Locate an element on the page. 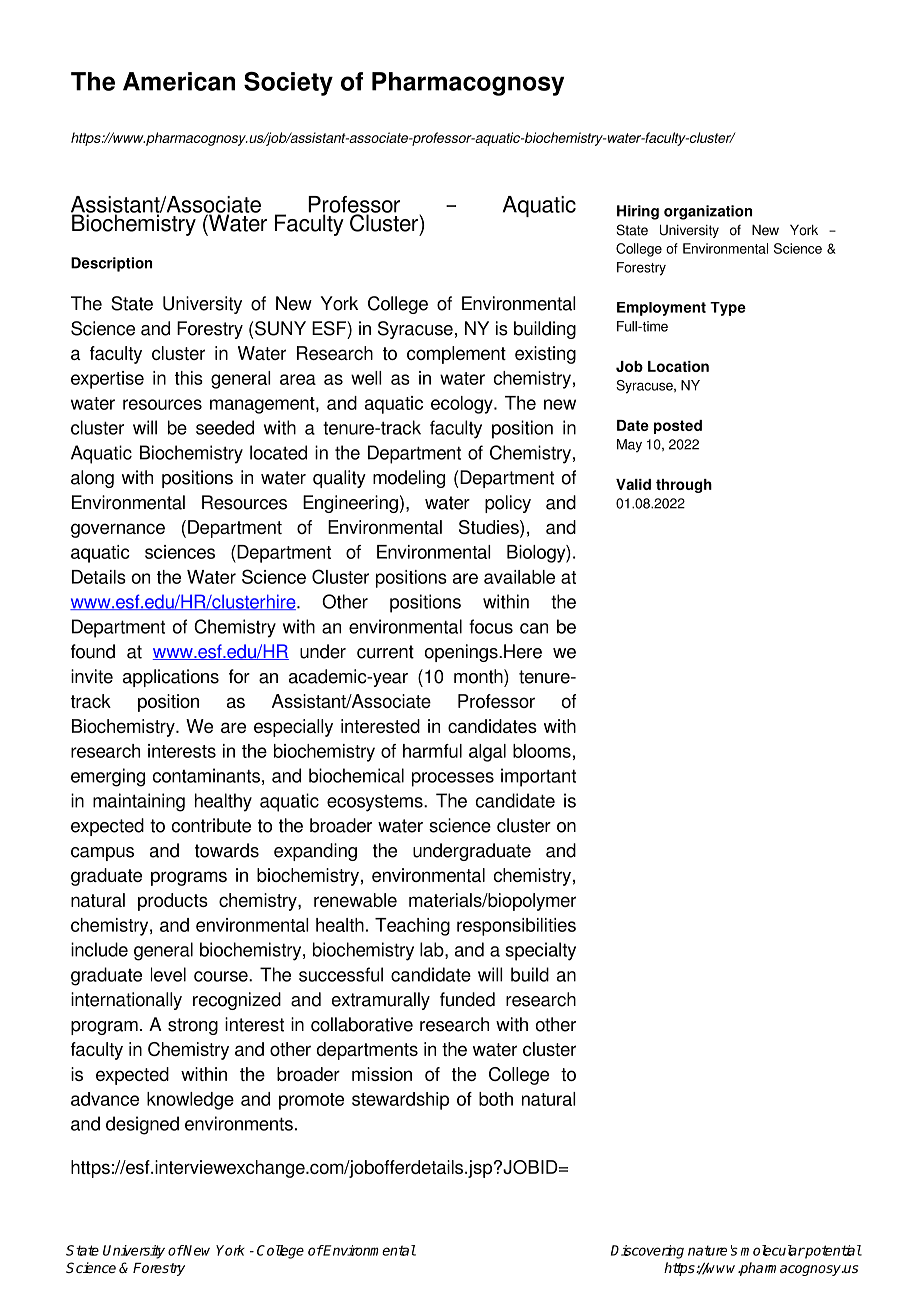  organization is located at coordinates (708, 212).
